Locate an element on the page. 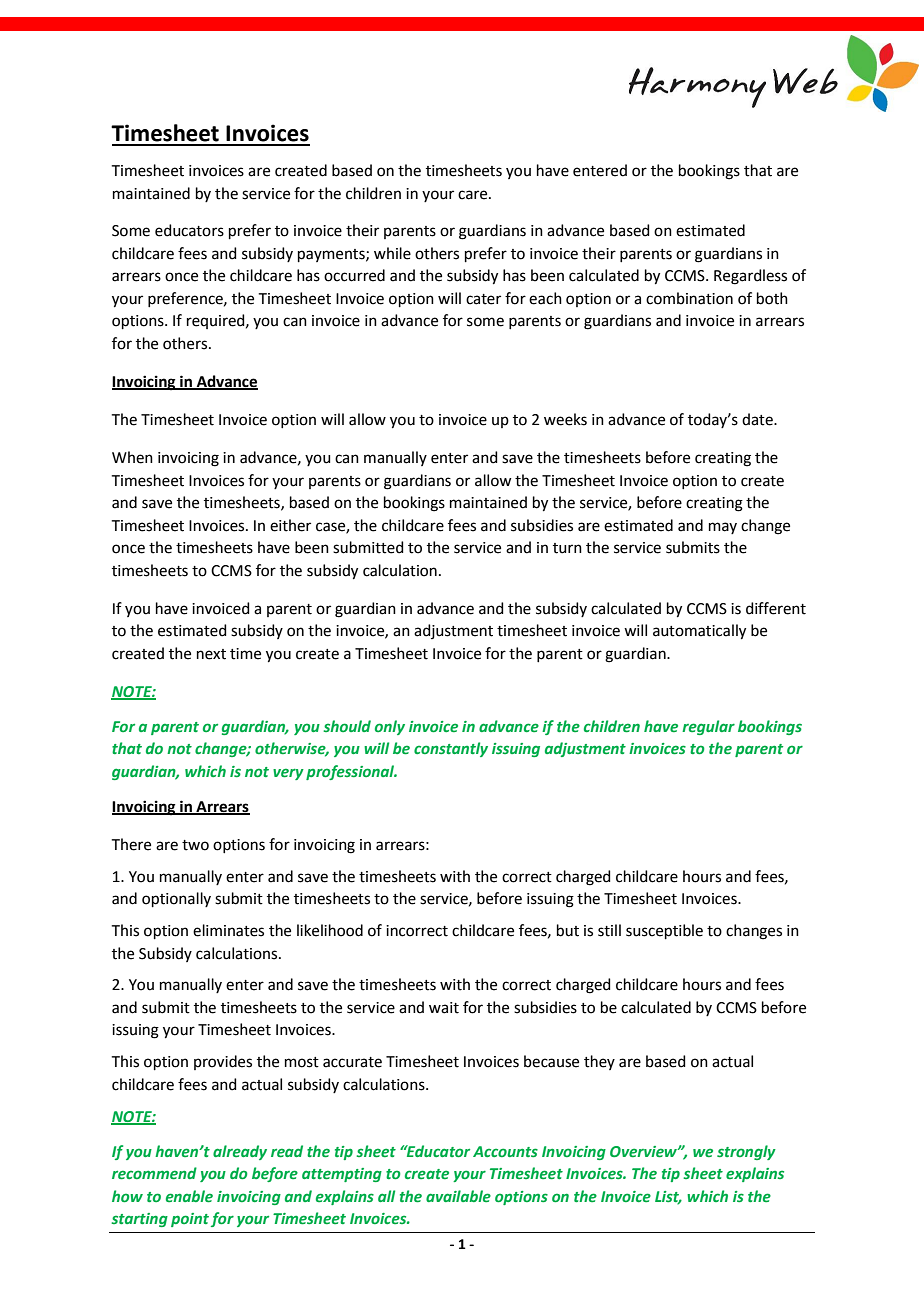  very is located at coordinates (288, 774).
